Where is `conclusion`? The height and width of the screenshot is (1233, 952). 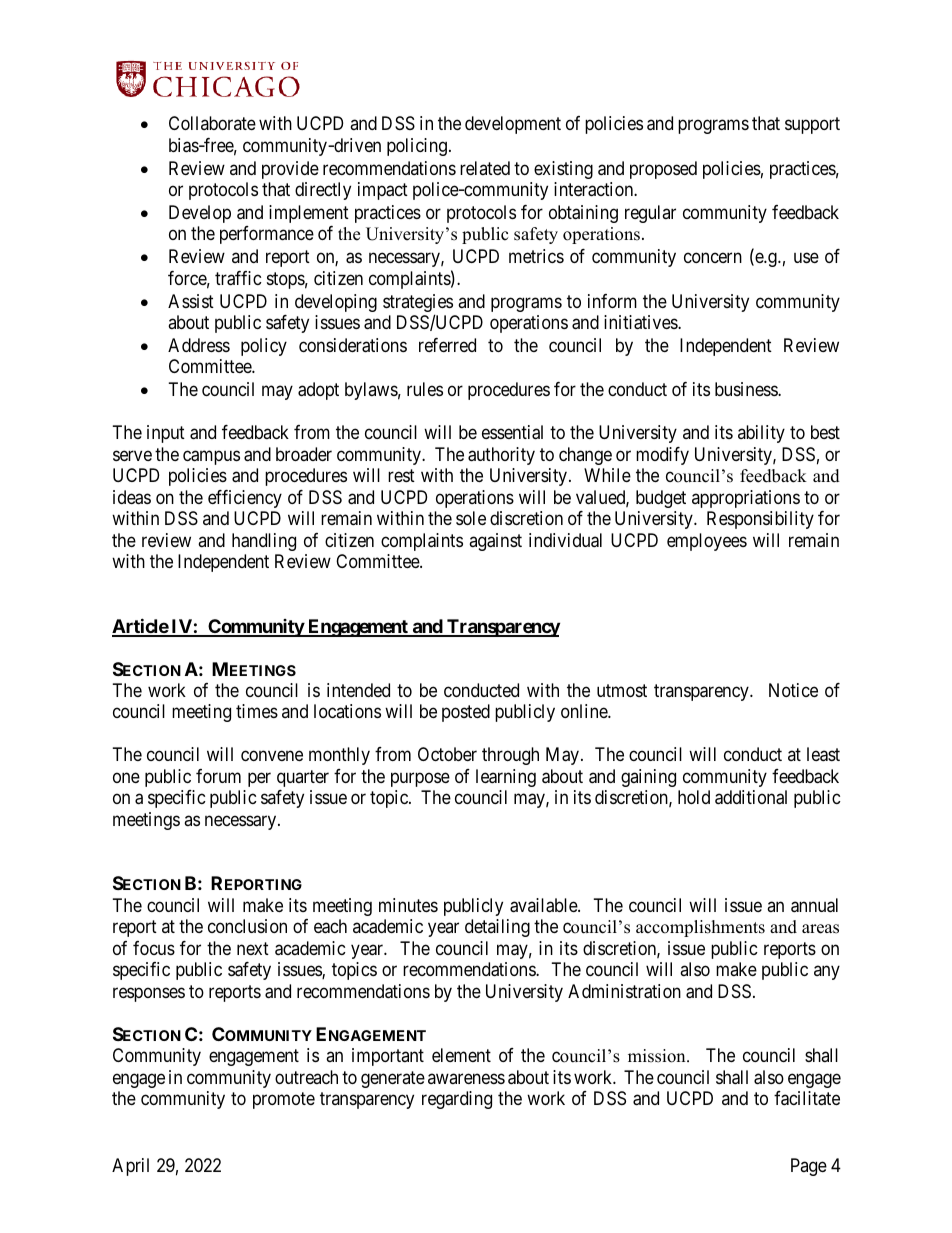 conclusion is located at coordinates (247, 926).
